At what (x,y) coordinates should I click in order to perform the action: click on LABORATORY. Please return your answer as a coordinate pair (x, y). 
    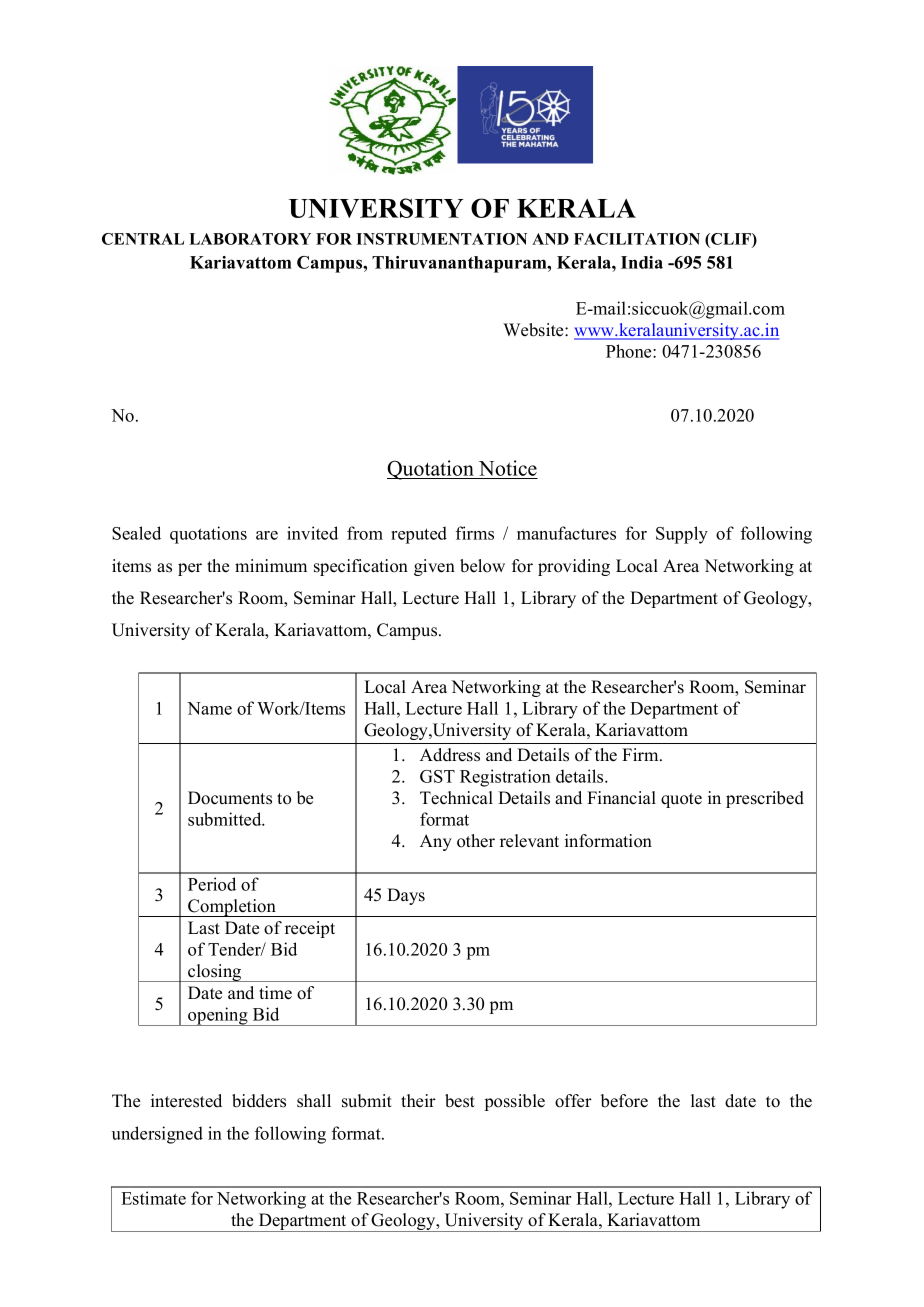
    Looking at the image, I should click on (250, 239).
